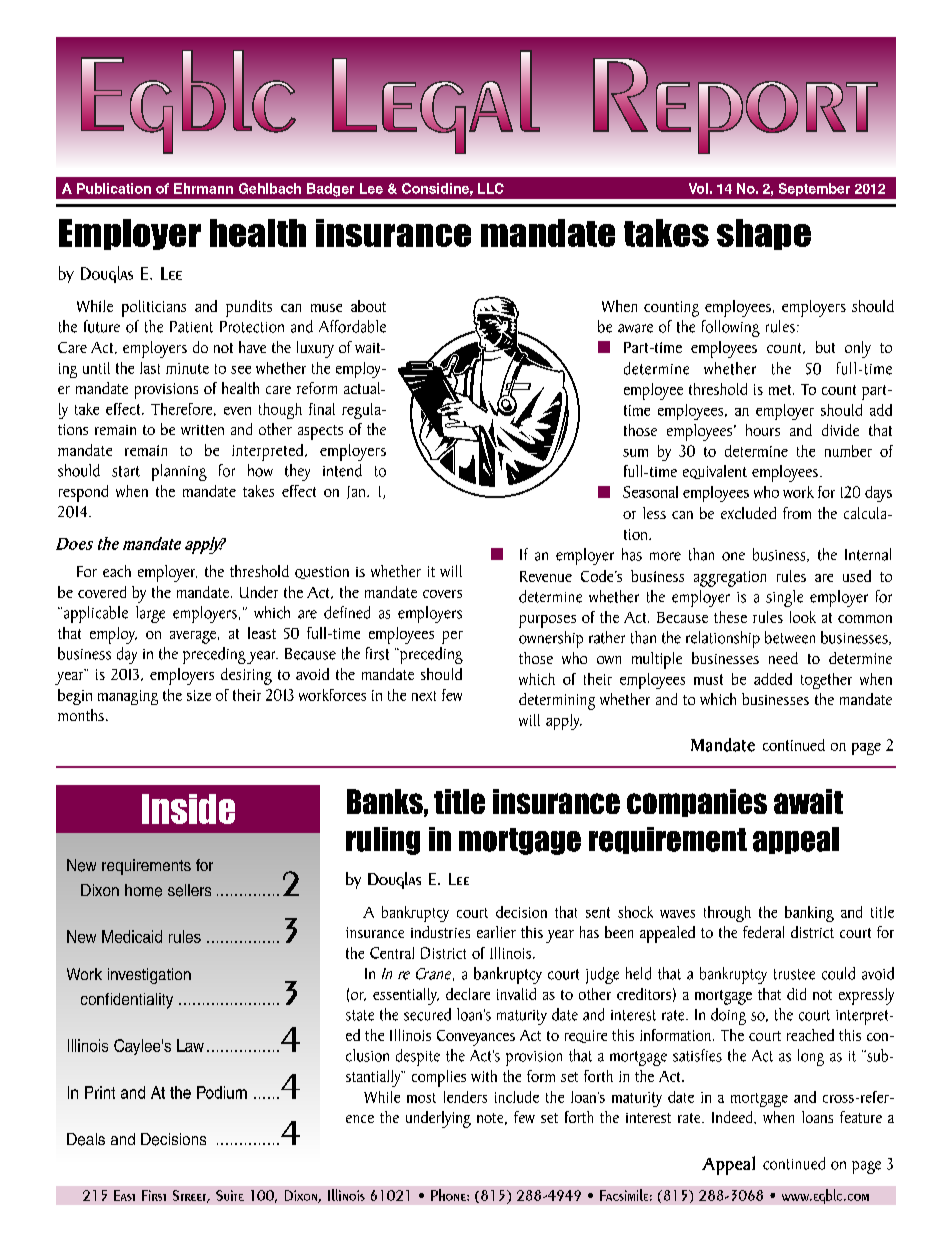  I want to click on Street, so click(191, 1196).
